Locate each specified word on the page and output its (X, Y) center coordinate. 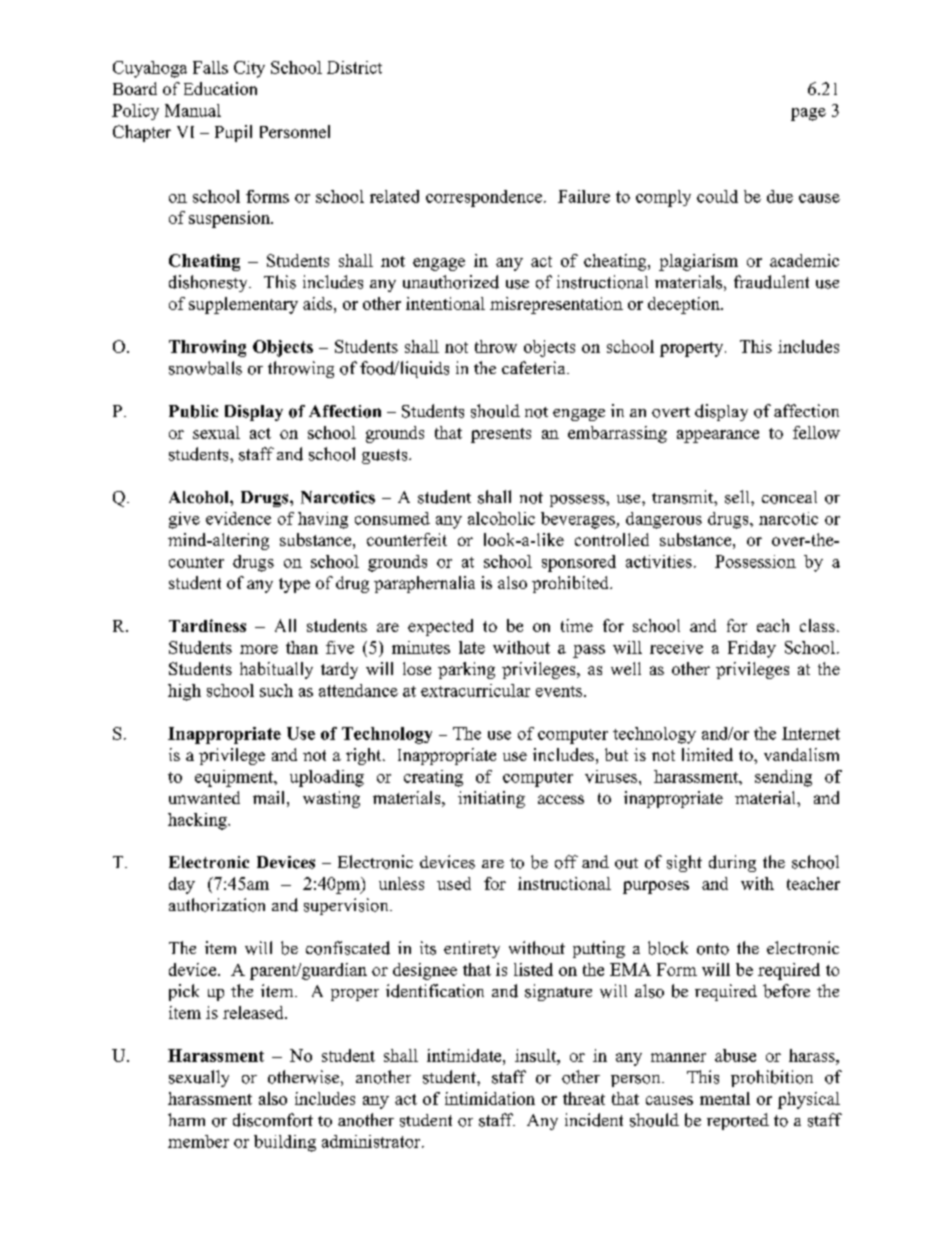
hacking (198, 821)
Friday (752, 649)
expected (440, 627)
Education (220, 88)
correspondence (484, 198)
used (454, 883)
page (808, 114)
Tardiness (207, 625)
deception (685, 305)
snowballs (205, 368)
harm (186, 1119)
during (732, 863)
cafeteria (535, 367)
